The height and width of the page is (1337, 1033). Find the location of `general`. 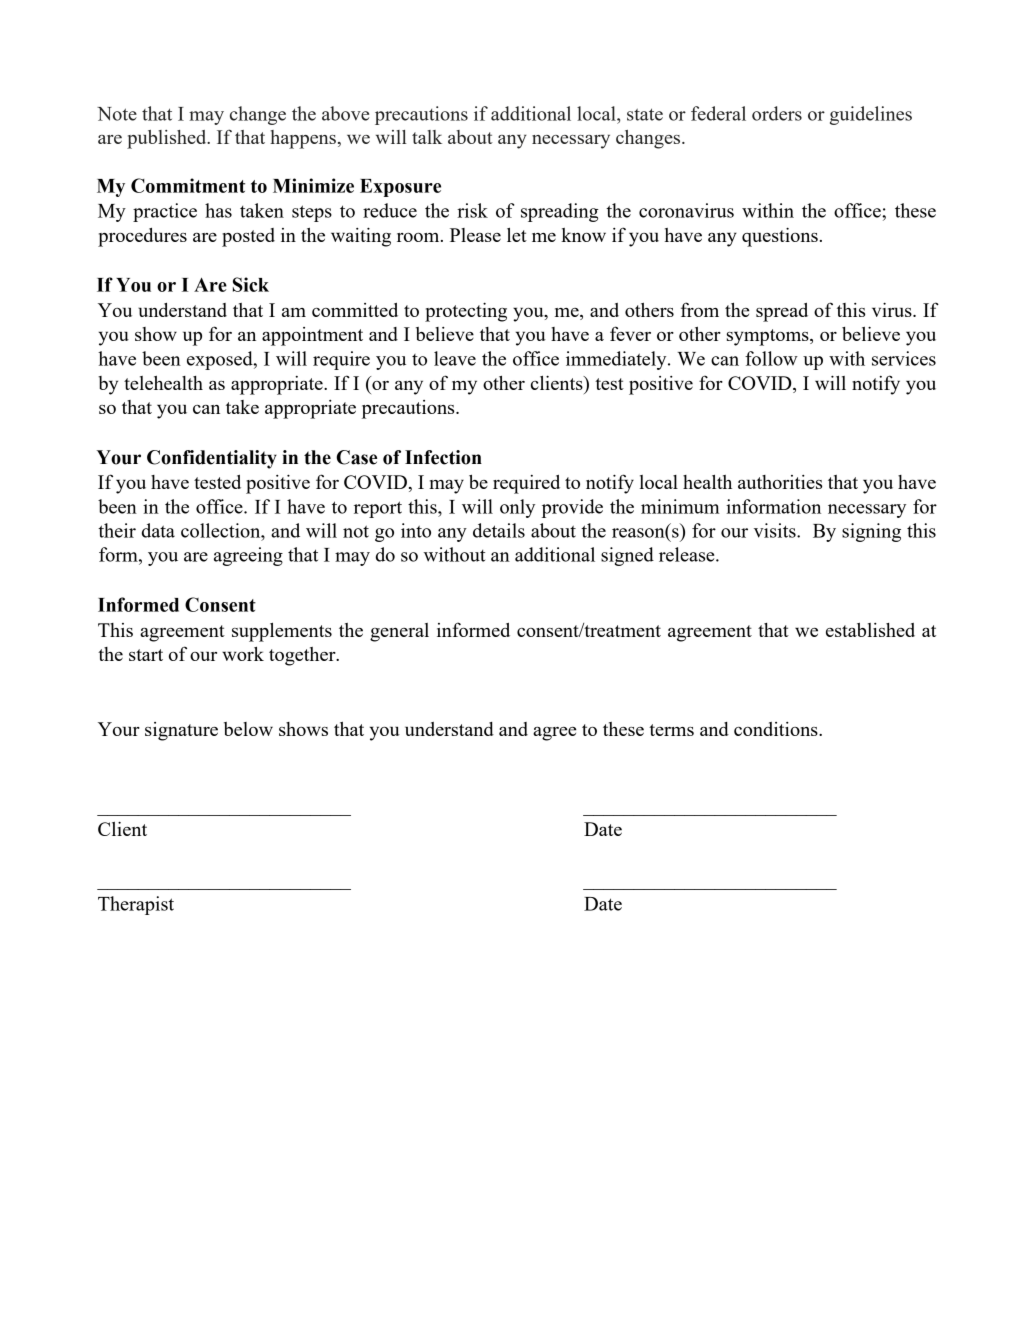

general is located at coordinates (399, 632).
